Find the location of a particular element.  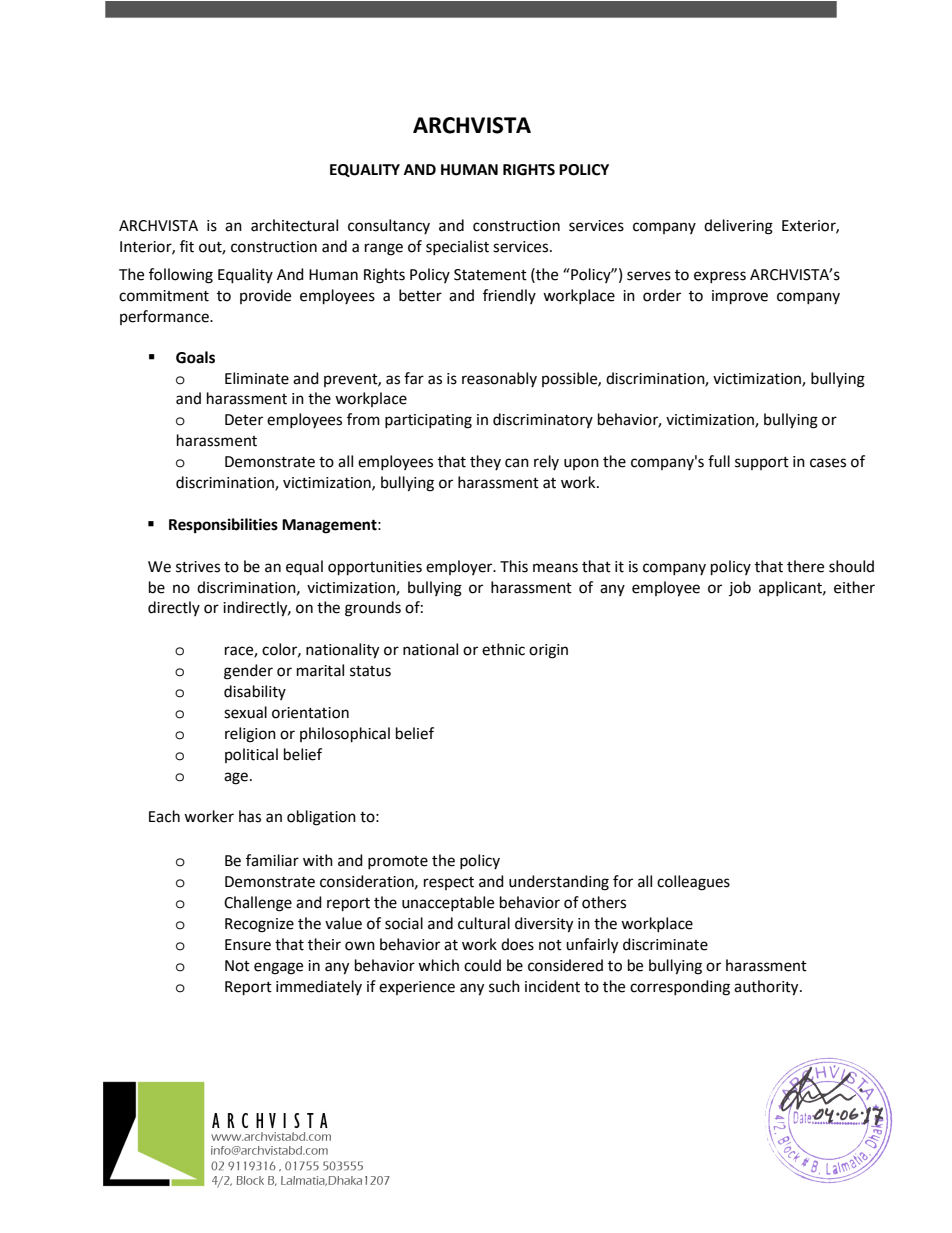

engage is located at coordinates (278, 968).
